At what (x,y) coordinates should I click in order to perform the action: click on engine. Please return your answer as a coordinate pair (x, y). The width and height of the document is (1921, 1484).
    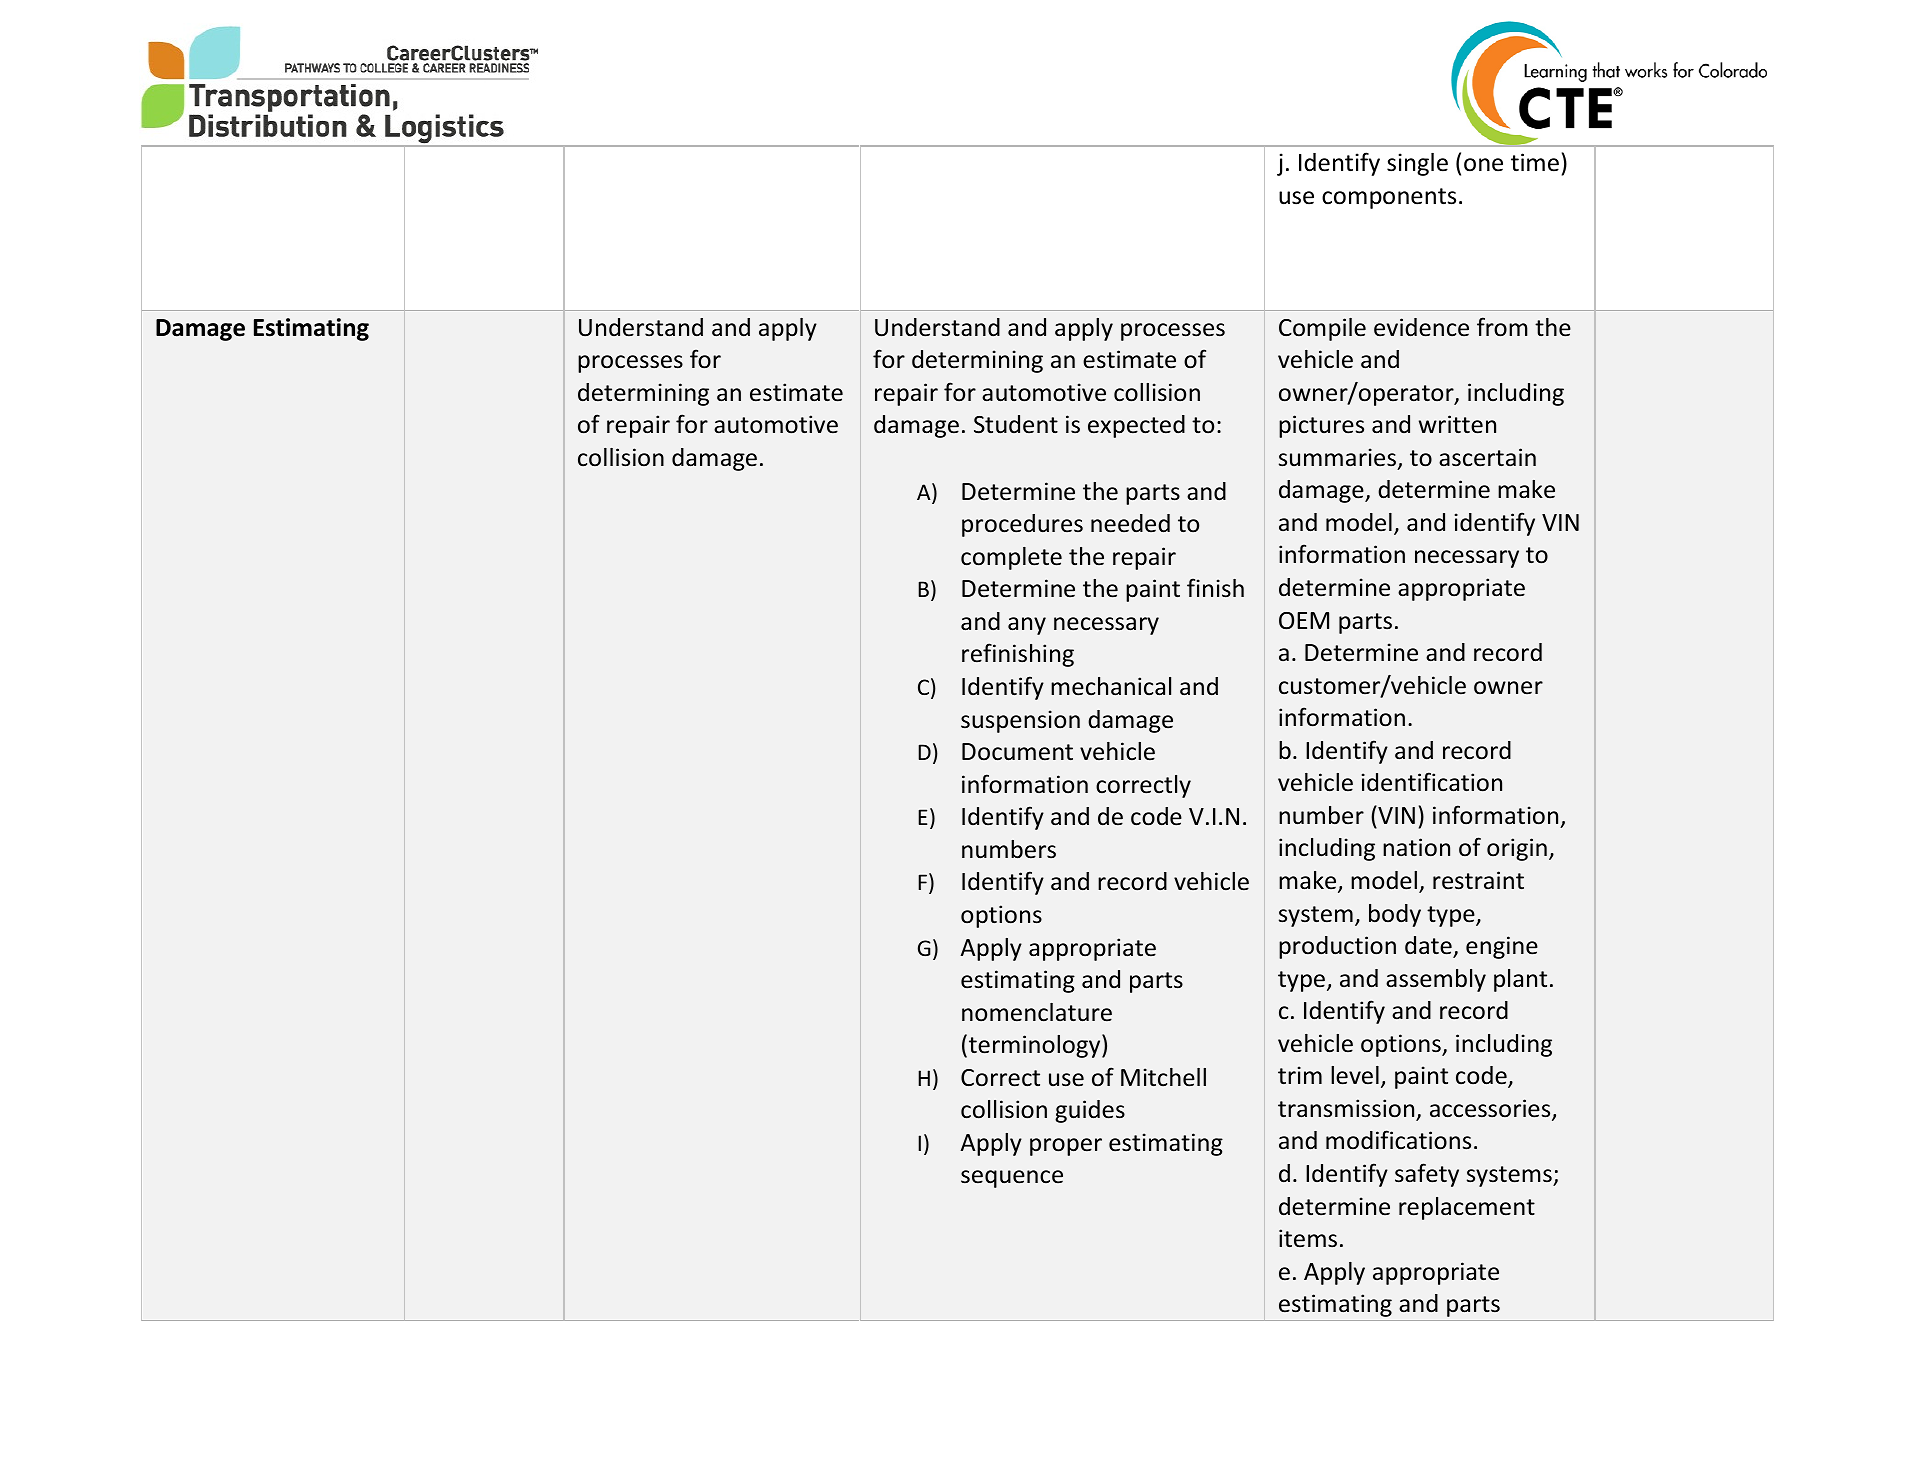
    Looking at the image, I should click on (1502, 947).
